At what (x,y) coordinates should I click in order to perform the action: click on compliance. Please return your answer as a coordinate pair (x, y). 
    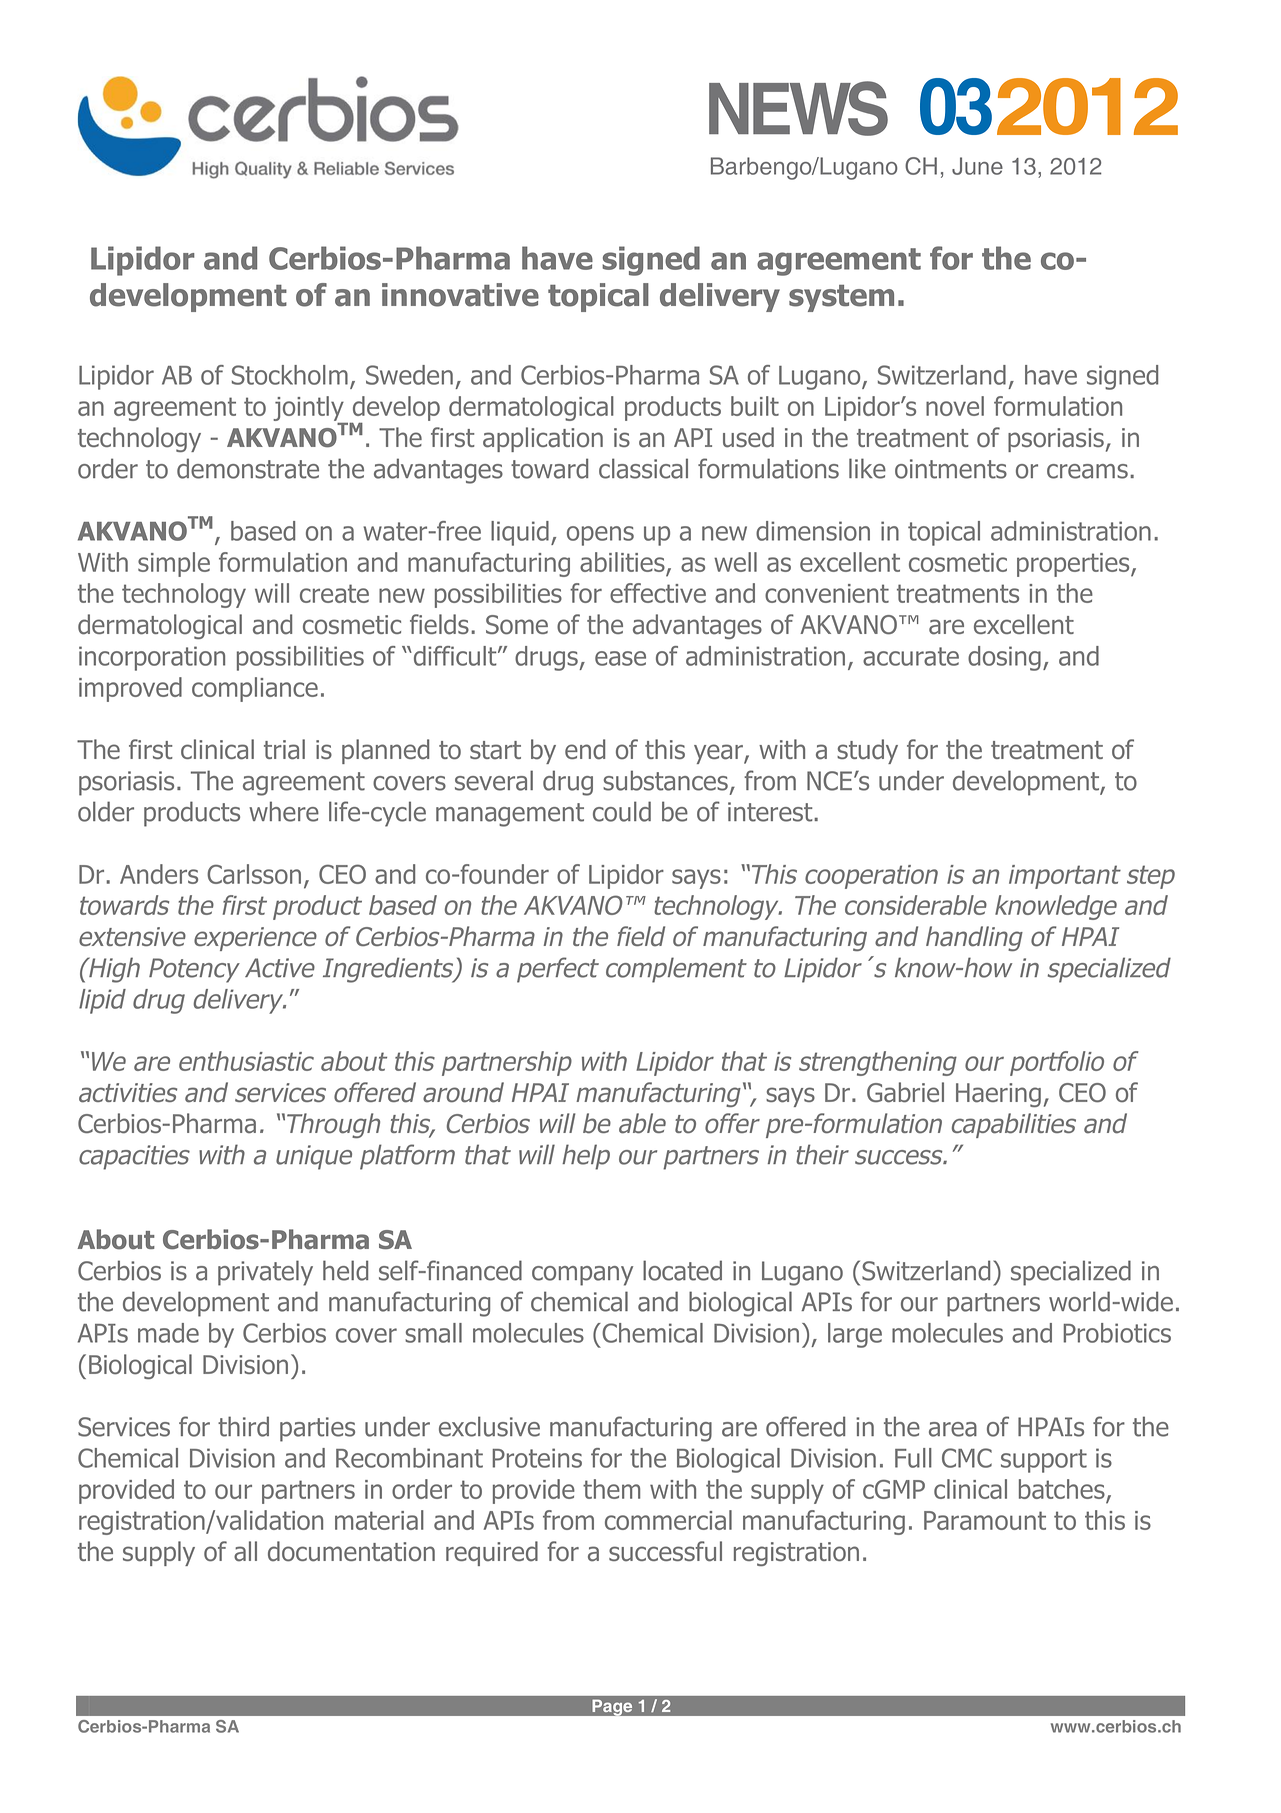
    Looking at the image, I should click on (255, 689).
